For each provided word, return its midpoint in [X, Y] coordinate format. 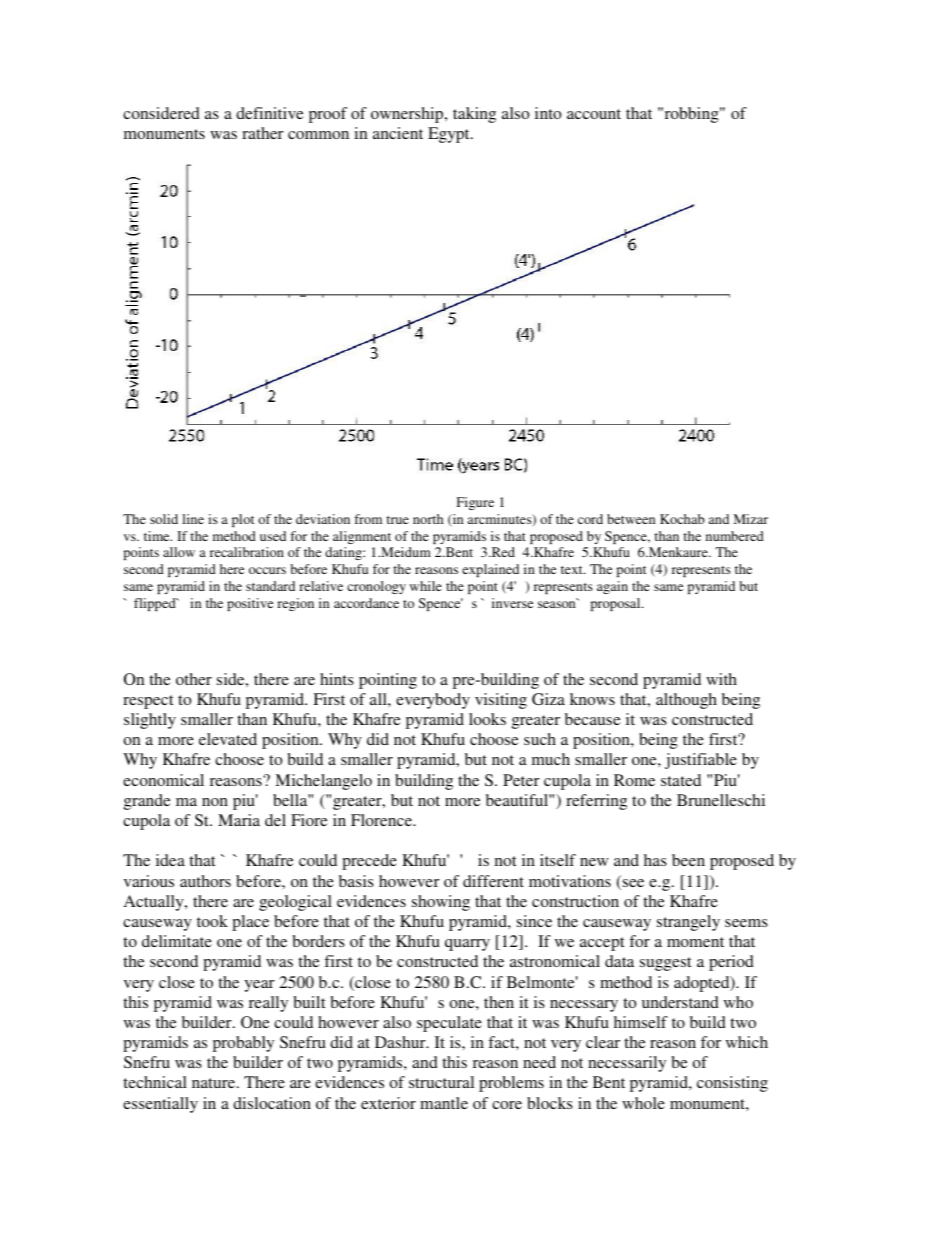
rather [263, 133]
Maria [239, 820]
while [426, 586]
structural [441, 1082]
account [594, 114]
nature [215, 1083]
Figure [475, 503]
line [193, 519]
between [631, 519]
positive [250, 604]
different [493, 881]
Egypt [450, 135]
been [688, 860]
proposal [617, 604]
